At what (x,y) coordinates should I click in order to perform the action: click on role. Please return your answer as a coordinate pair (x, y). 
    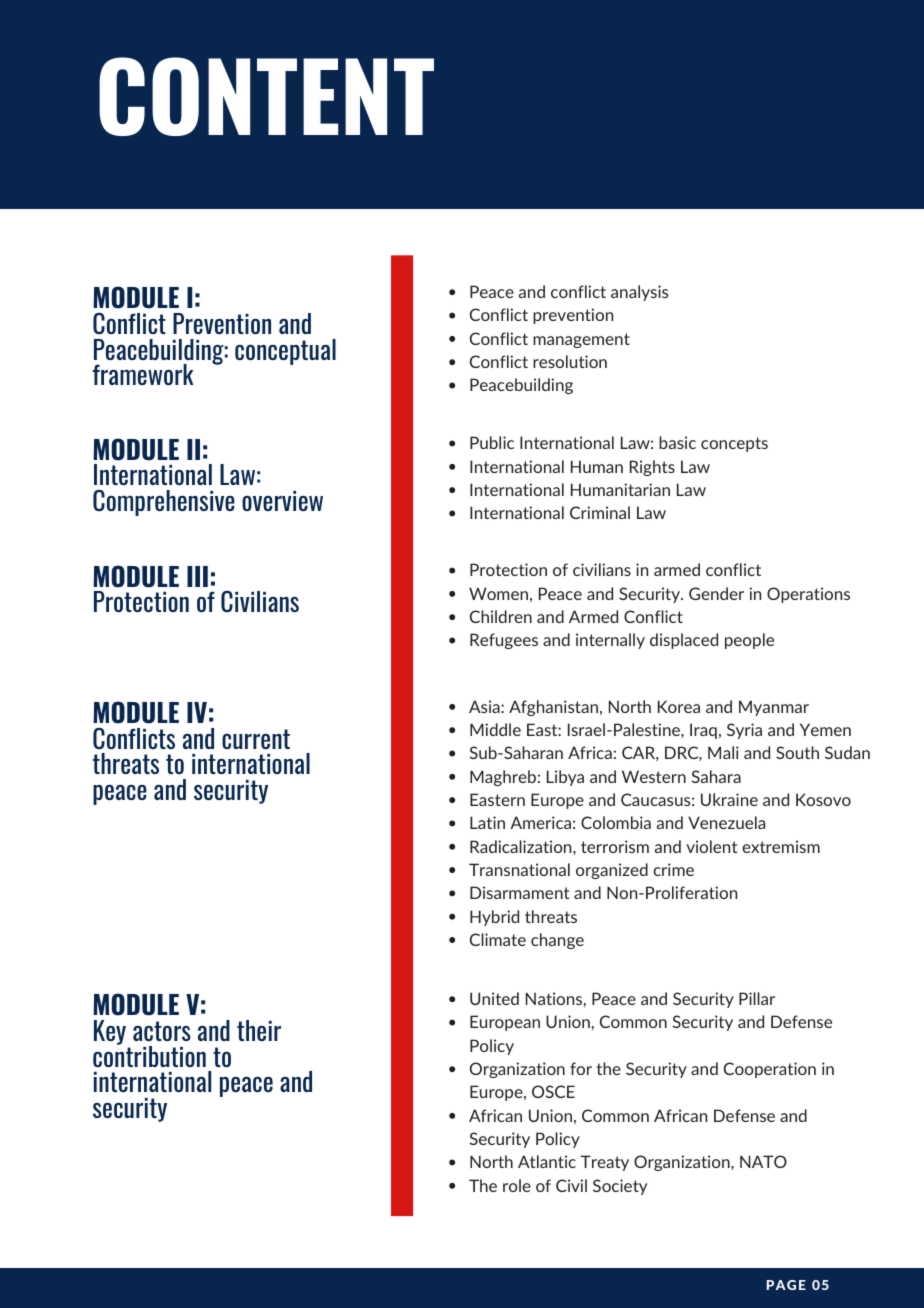
    Looking at the image, I should click on (517, 1185).
